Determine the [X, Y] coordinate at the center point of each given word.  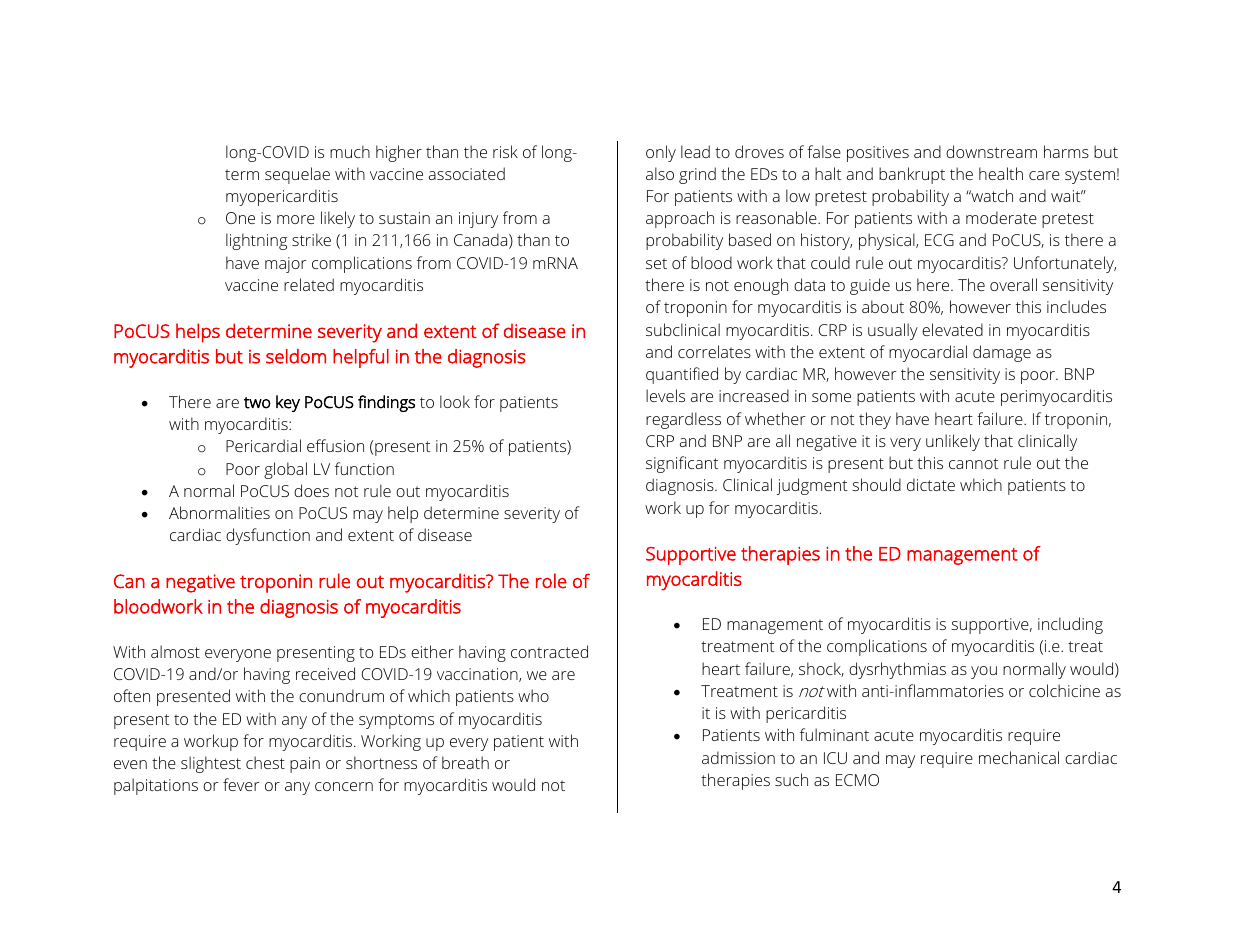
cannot [974, 463]
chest [265, 762]
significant [682, 464]
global [285, 470]
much [350, 151]
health [1001, 173]
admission [738, 757]
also [660, 173]
